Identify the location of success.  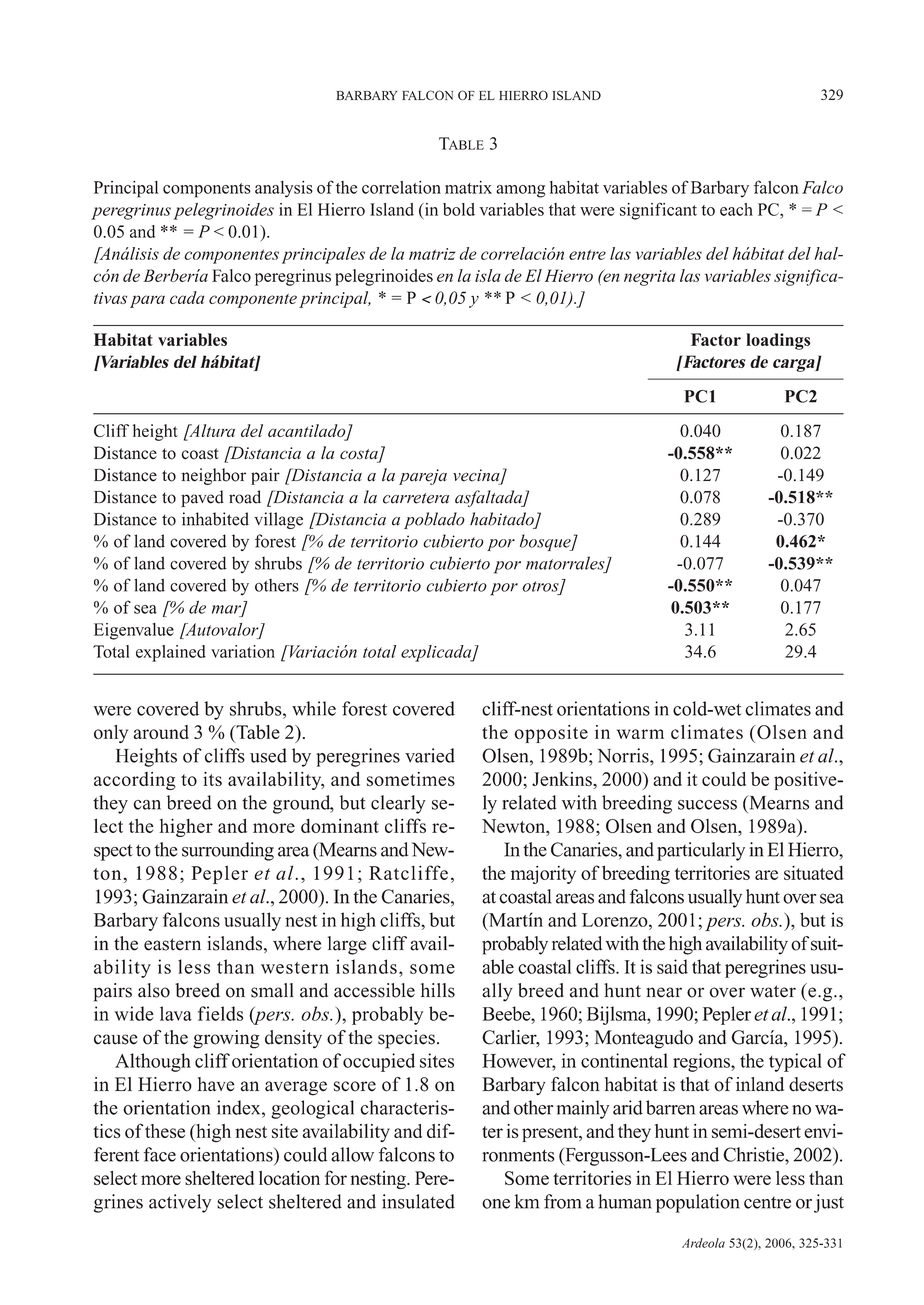
(707, 805).
